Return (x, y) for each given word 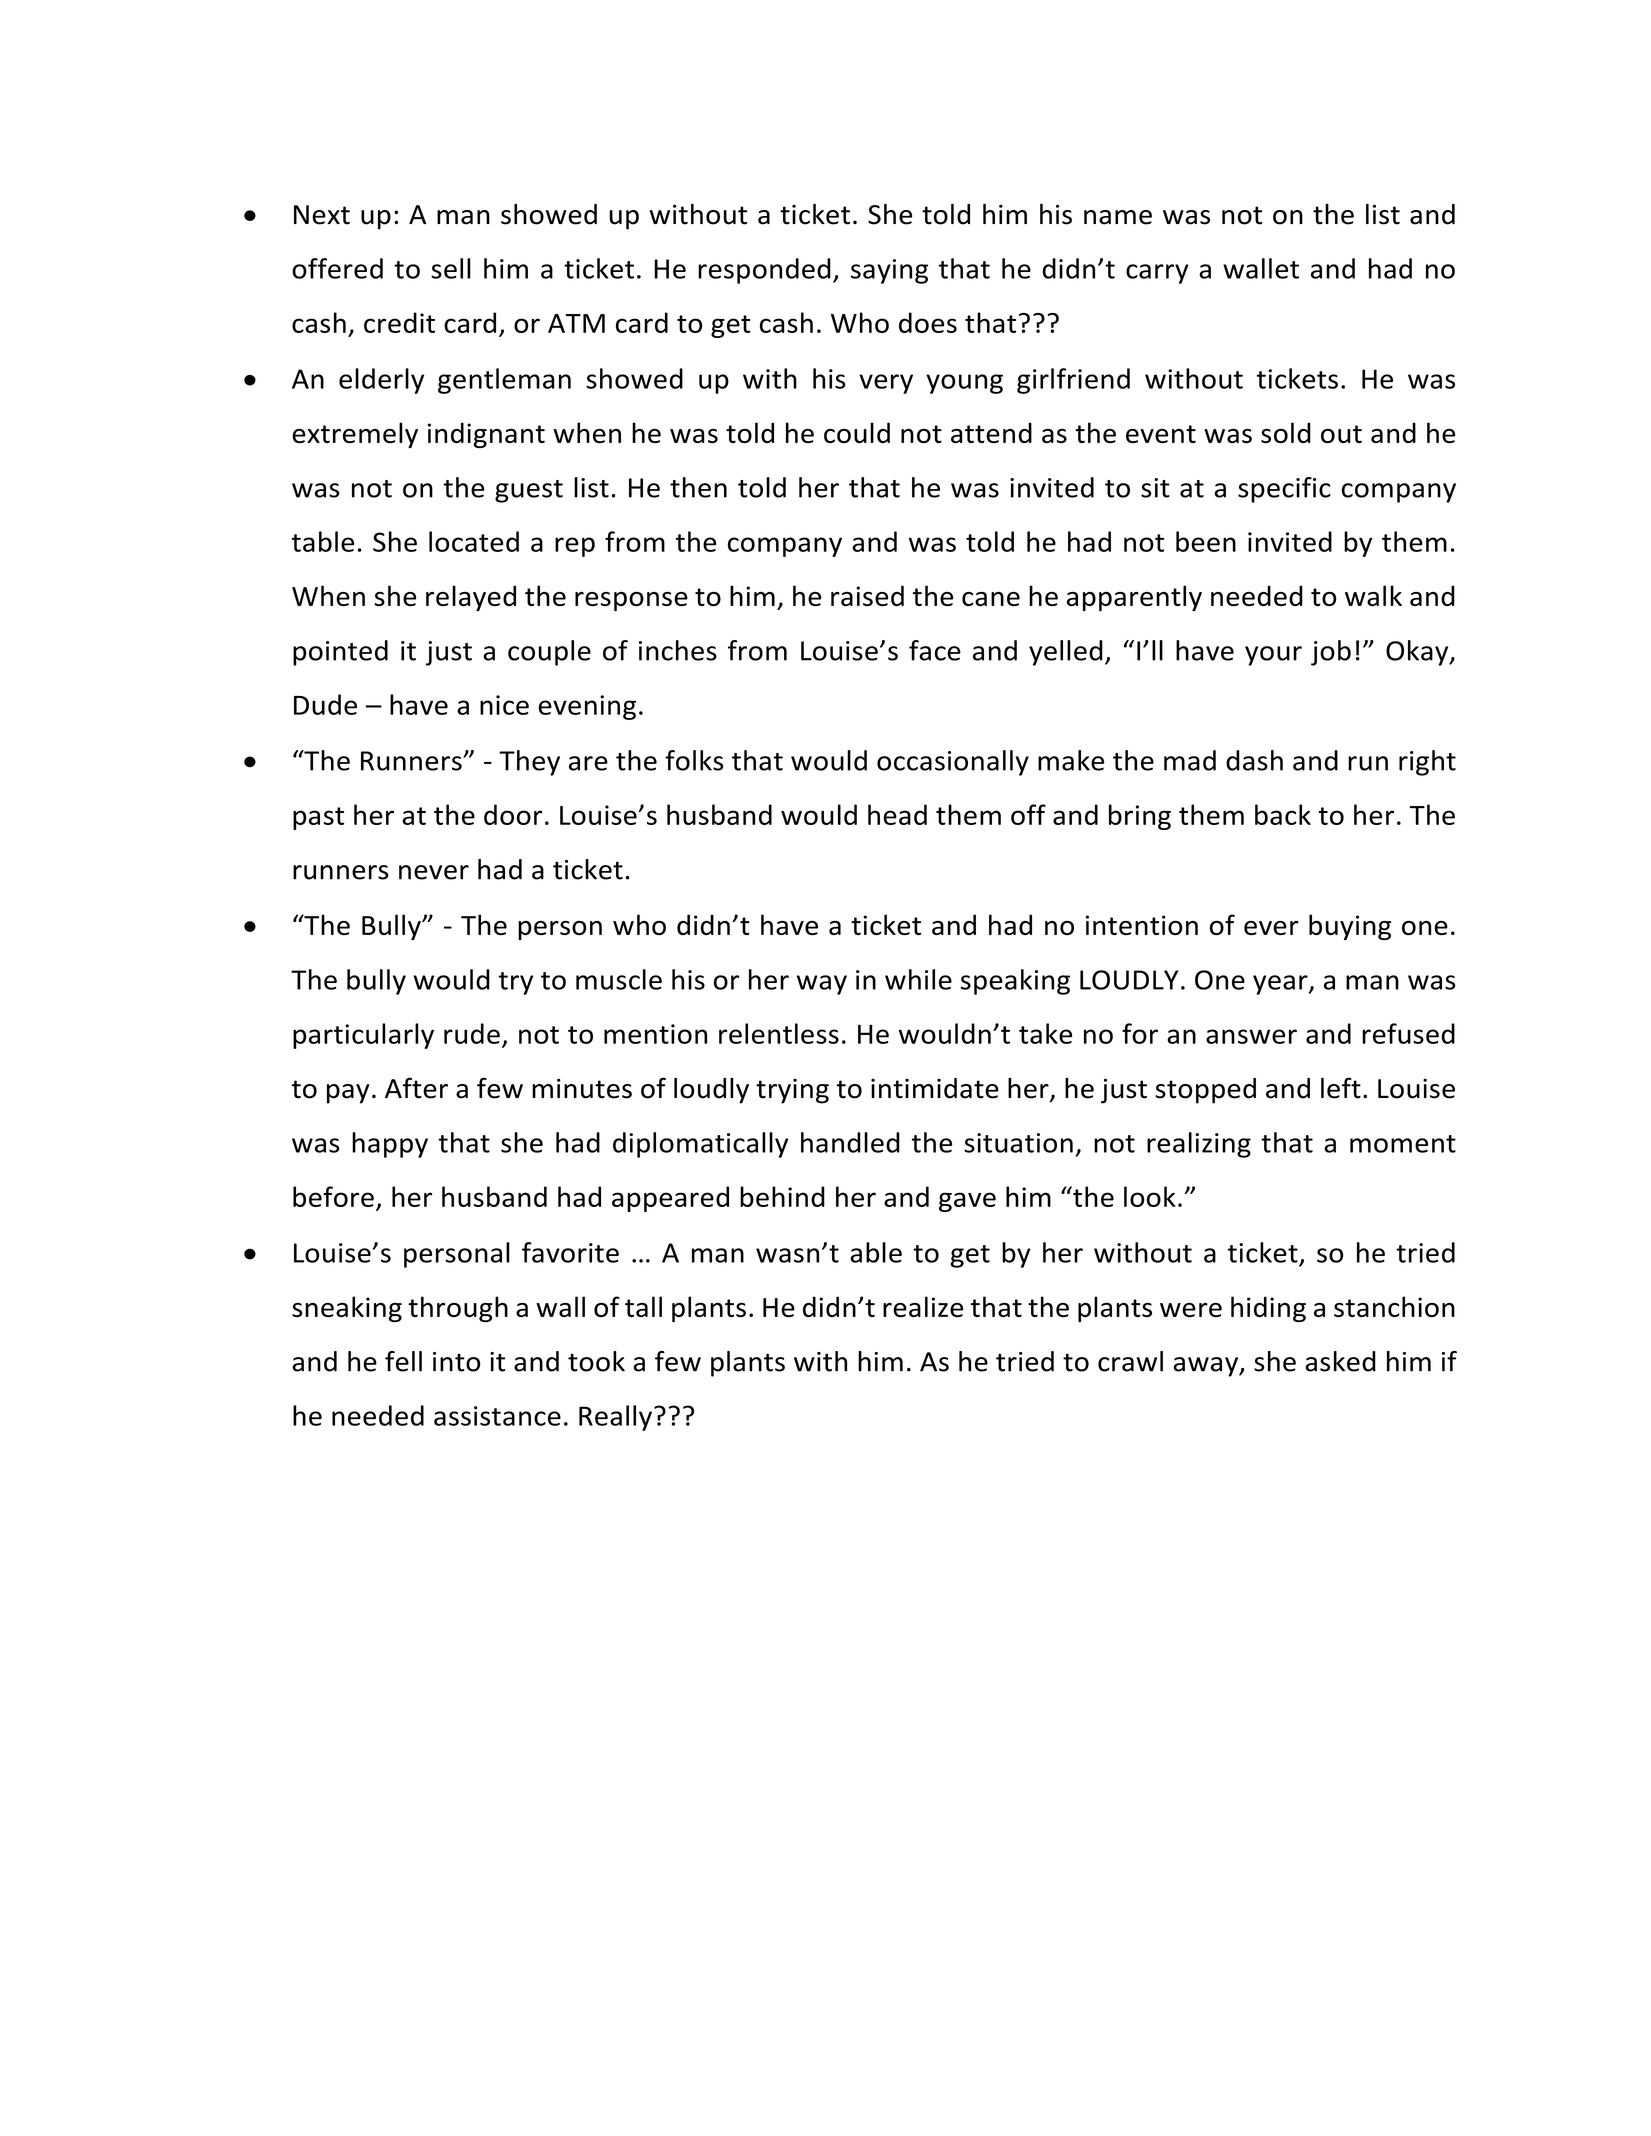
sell (451, 268)
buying (1350, 927)
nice (504, 705)
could (857, 432)
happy (390, 1145)
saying (889, 271)
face (935, 650)
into (456, 1362)
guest (529, 491)
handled (850, 1142)
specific (1284, 490)
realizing (1199, 1145)
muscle (619, 979)
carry (1157, 274)
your (1273, 656)
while (918, 979)
